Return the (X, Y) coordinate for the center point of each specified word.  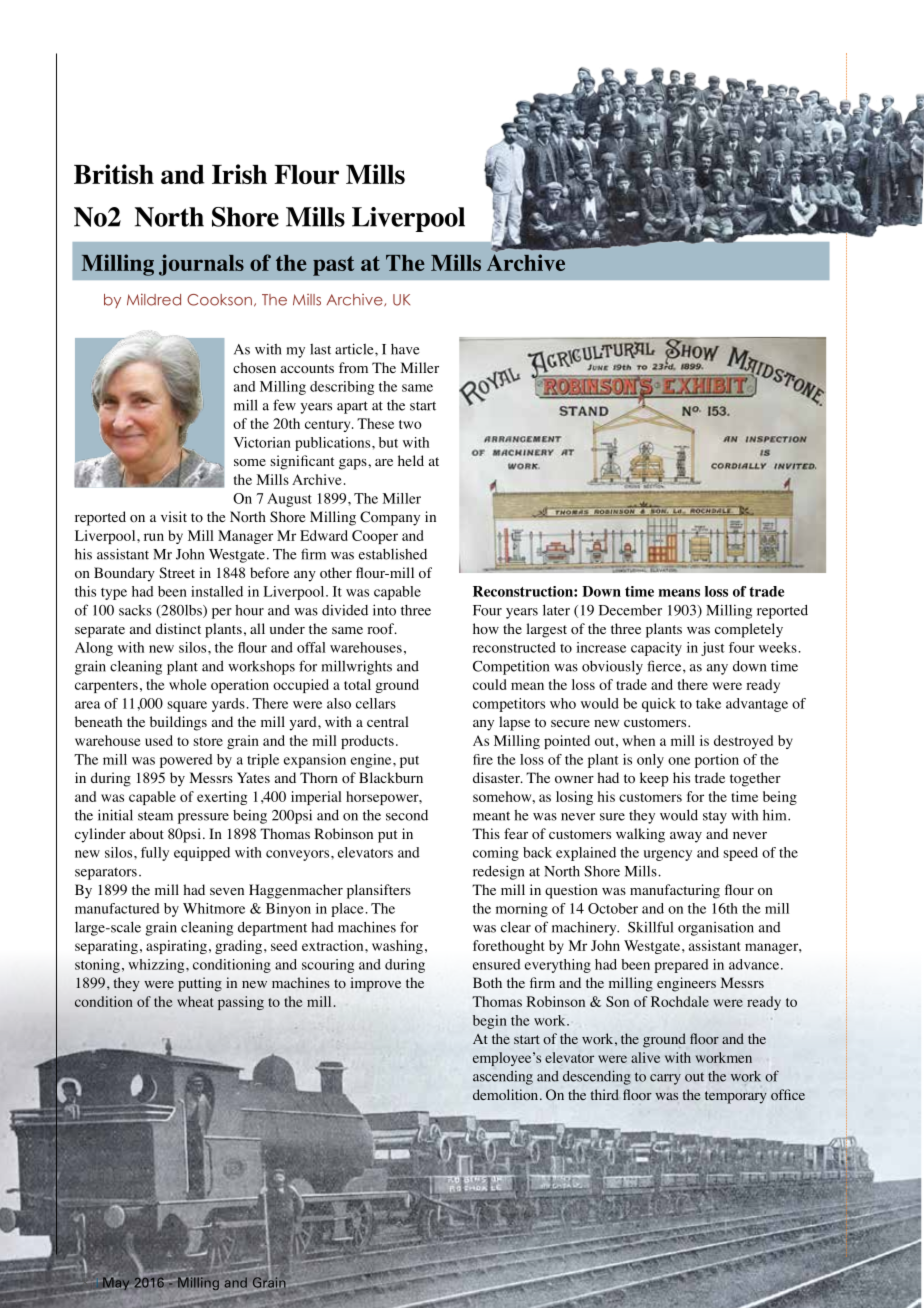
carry (665, 1079)
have (405, 349)
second (407, 815)
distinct (178, 628)
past (333, 266)
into (384, 610)
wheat (195, 1001)
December (630, 610)
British (114, 174)
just (713, 649)
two (410, 424)
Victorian (262, 442)
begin (490, 1022)
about (147, 834)
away (686, 837)
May (116, 1284)
